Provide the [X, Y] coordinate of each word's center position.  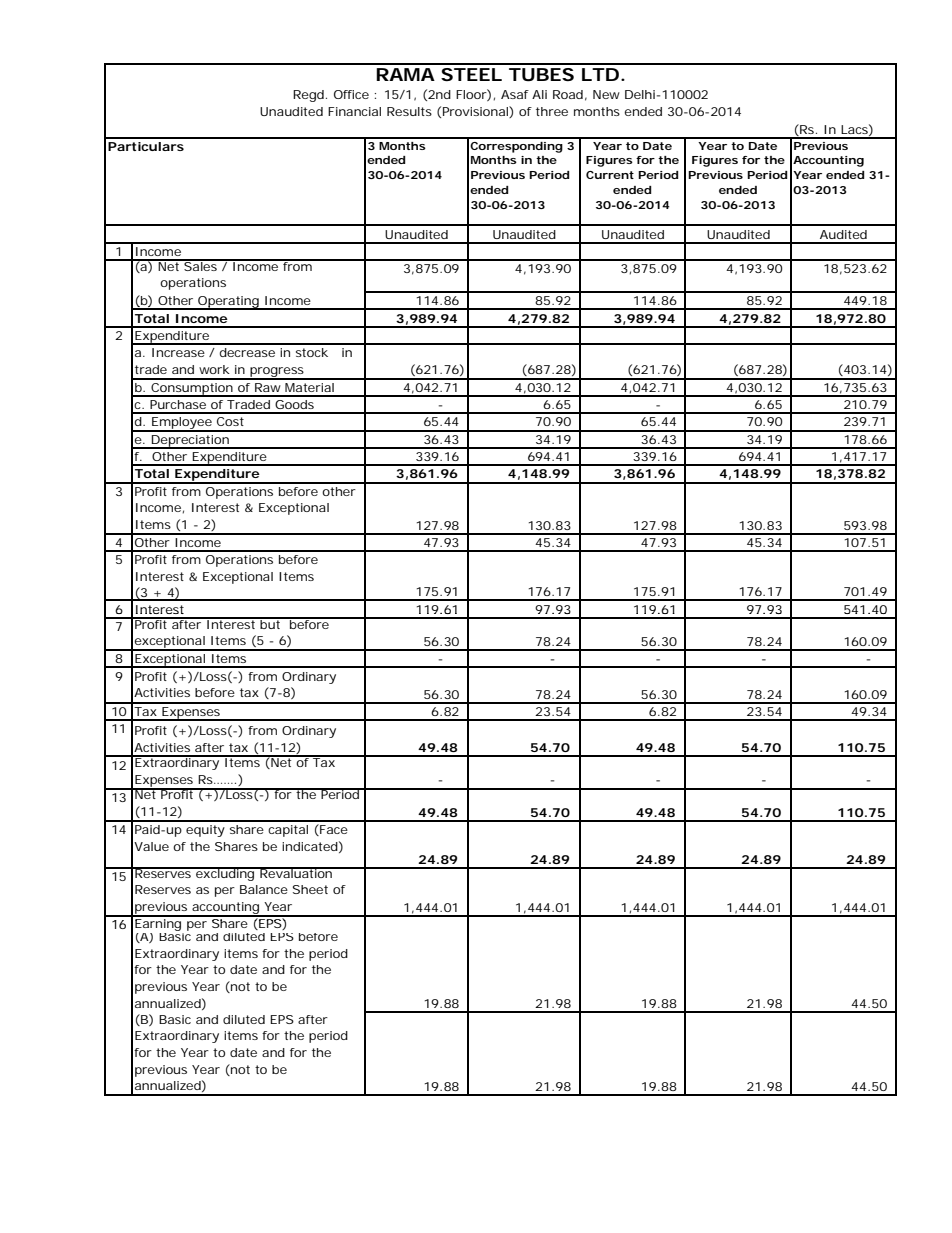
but [270, 623]
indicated [310, 846]
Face [333, 830]
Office [351, 94]
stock [312, 352]
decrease [247, 352]
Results [409, 111]
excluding [225, 874]
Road [568, 94]
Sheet [310, 889]
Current [610, 175]
